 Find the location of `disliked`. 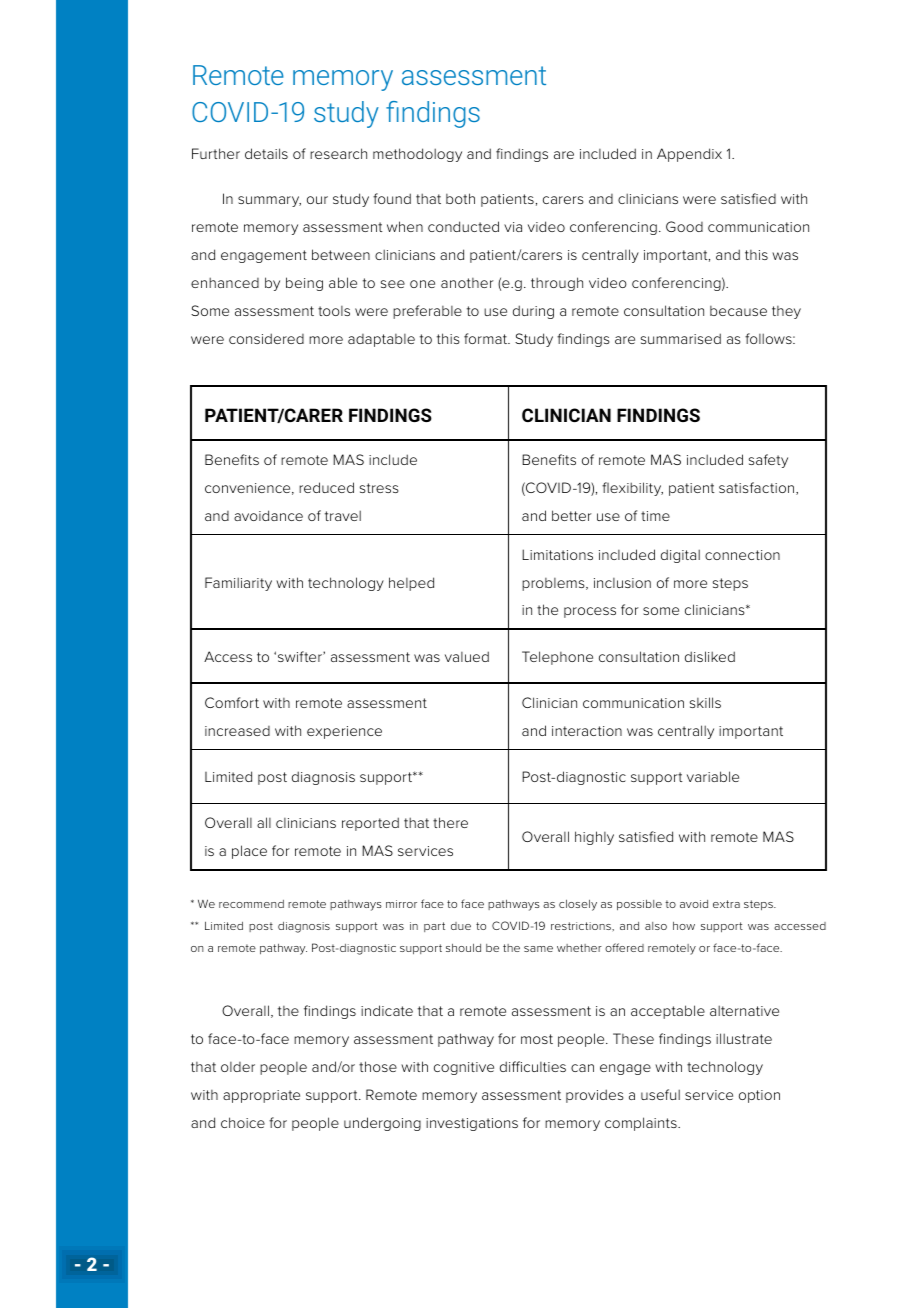

disliked is located at coordinates (710, 656).
